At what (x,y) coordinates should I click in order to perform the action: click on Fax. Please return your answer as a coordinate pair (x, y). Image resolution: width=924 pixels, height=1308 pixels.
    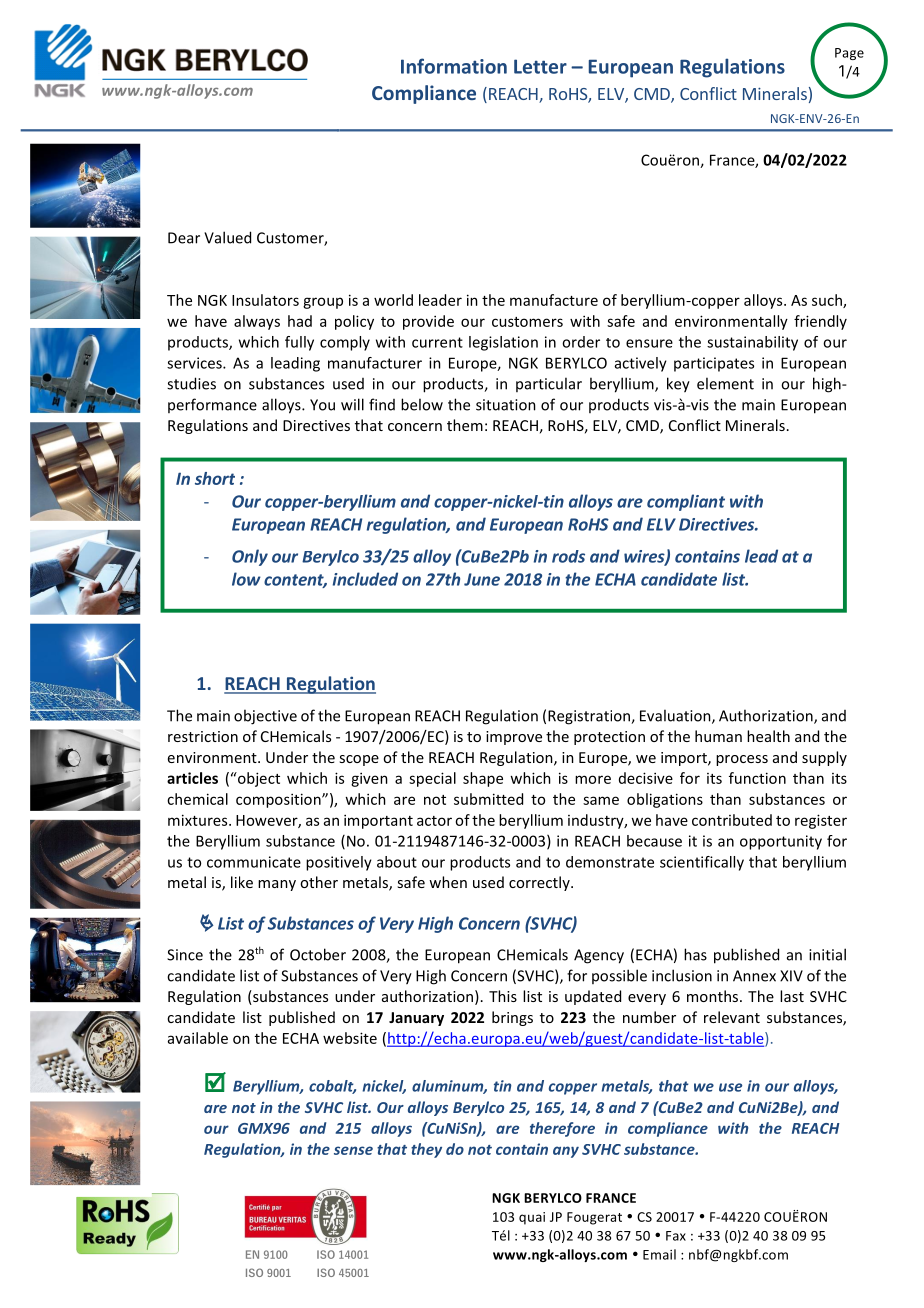
    Looking at the image, I should click on (676, 1236).
